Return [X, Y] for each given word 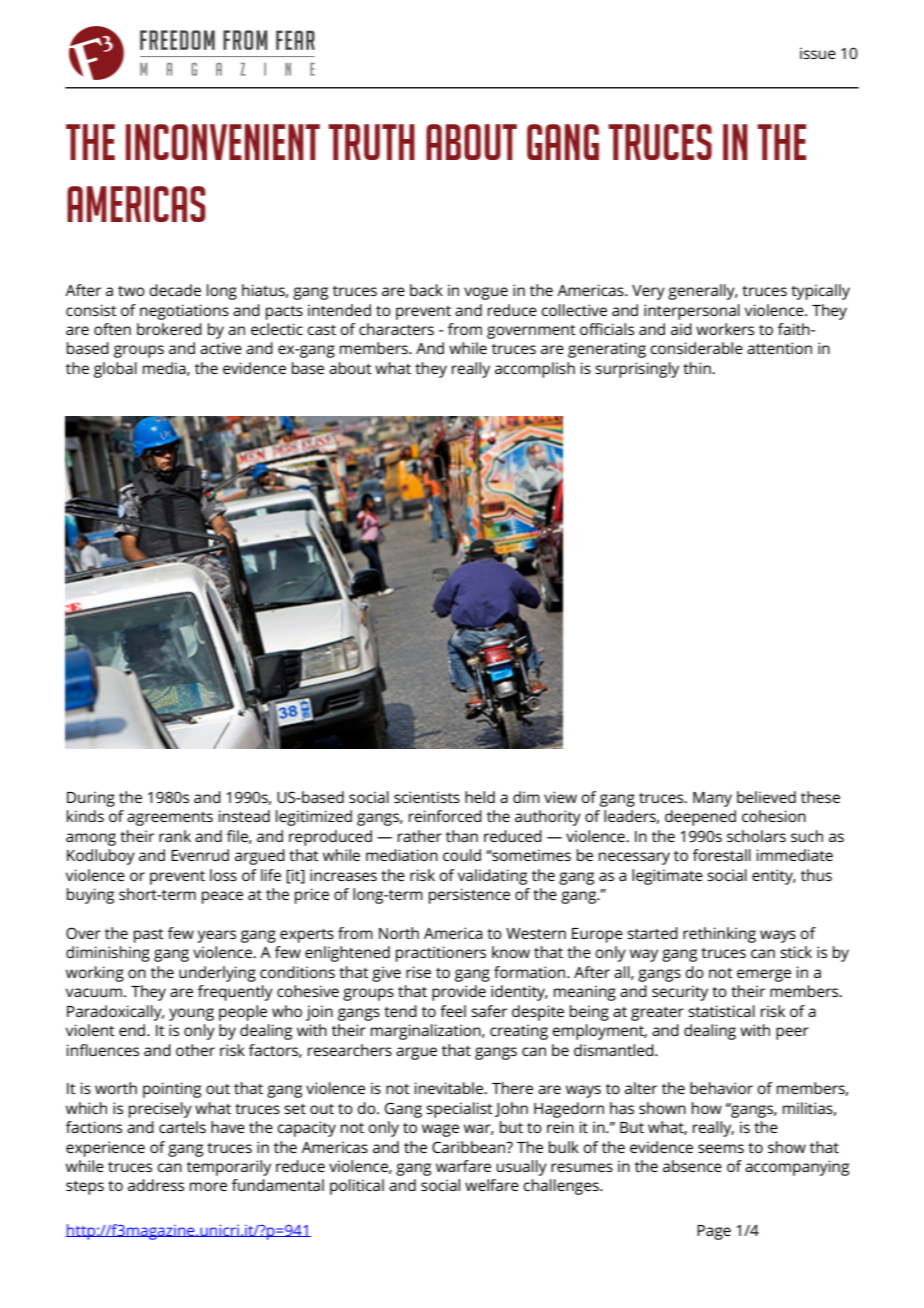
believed [766, 797]
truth [371, 142]
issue [818, 53]
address [156, 1185]
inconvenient [223, 142]
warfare [463, 1166]
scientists [427, 797]
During [91, 799]
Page [714, 1232]
